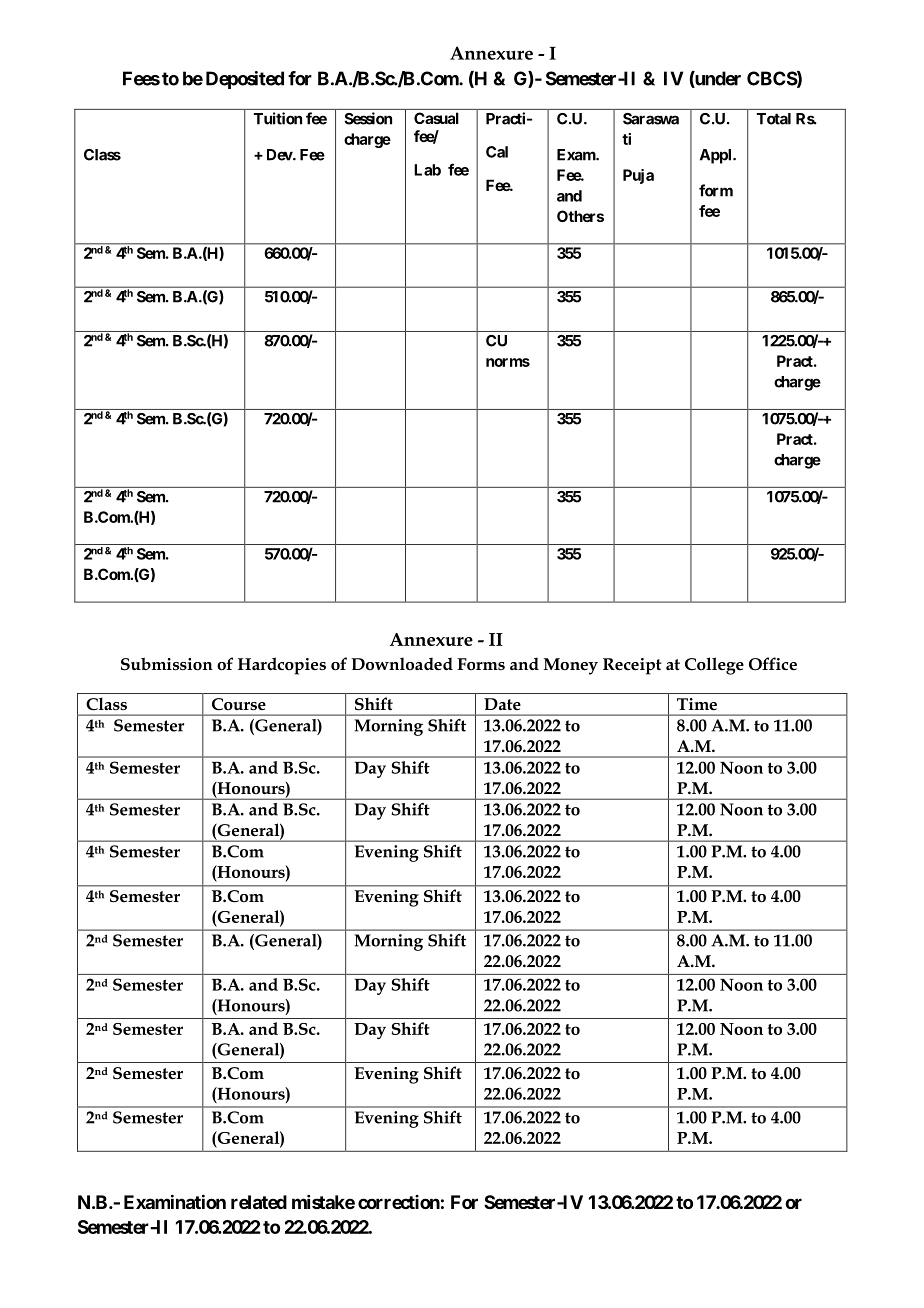 This screenshot has height=1308, width=924. Describe the element at coordinates (427, 170) in the screenshot. I see `Lab` at that location.
